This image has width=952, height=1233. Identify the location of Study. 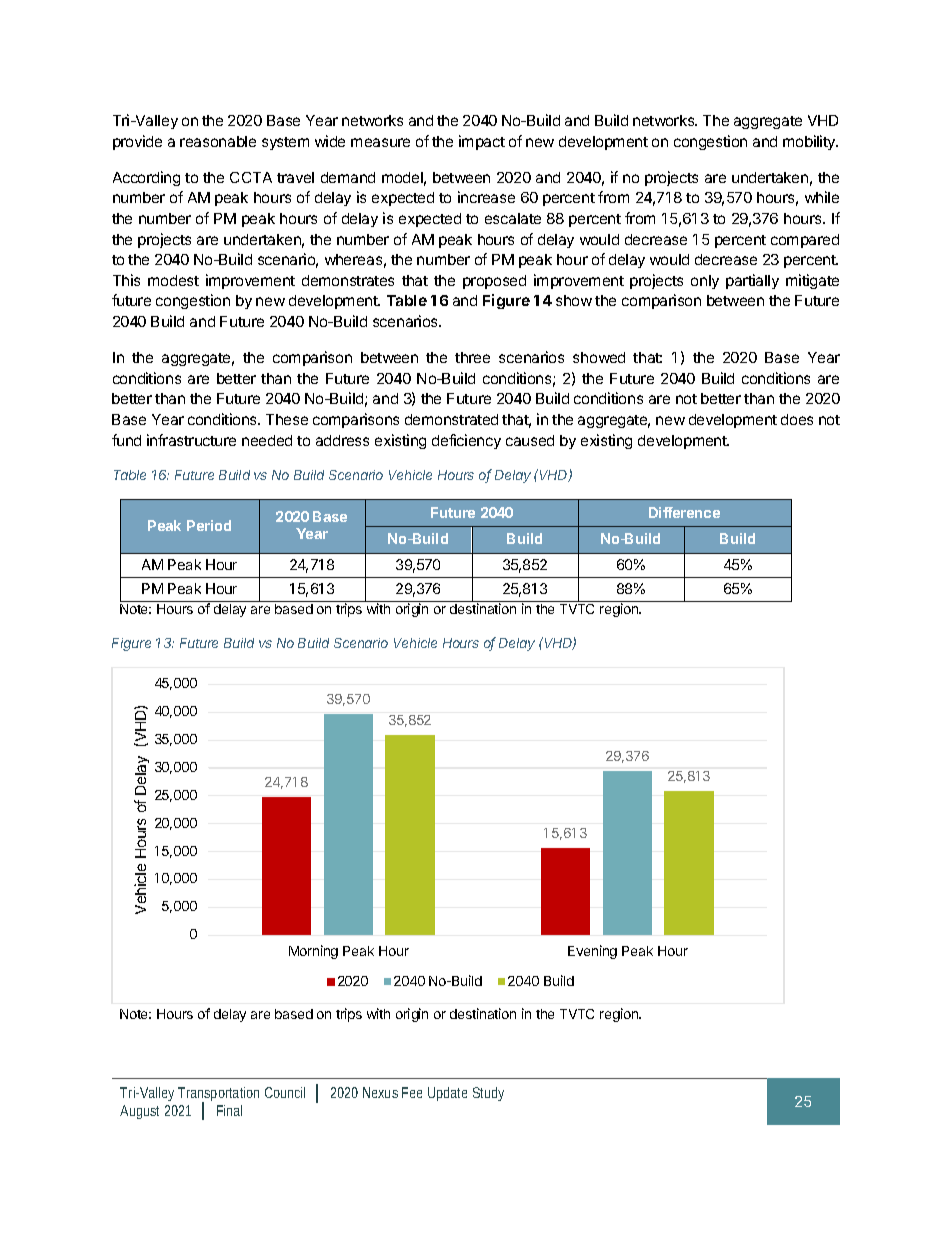
(488, 1094).
